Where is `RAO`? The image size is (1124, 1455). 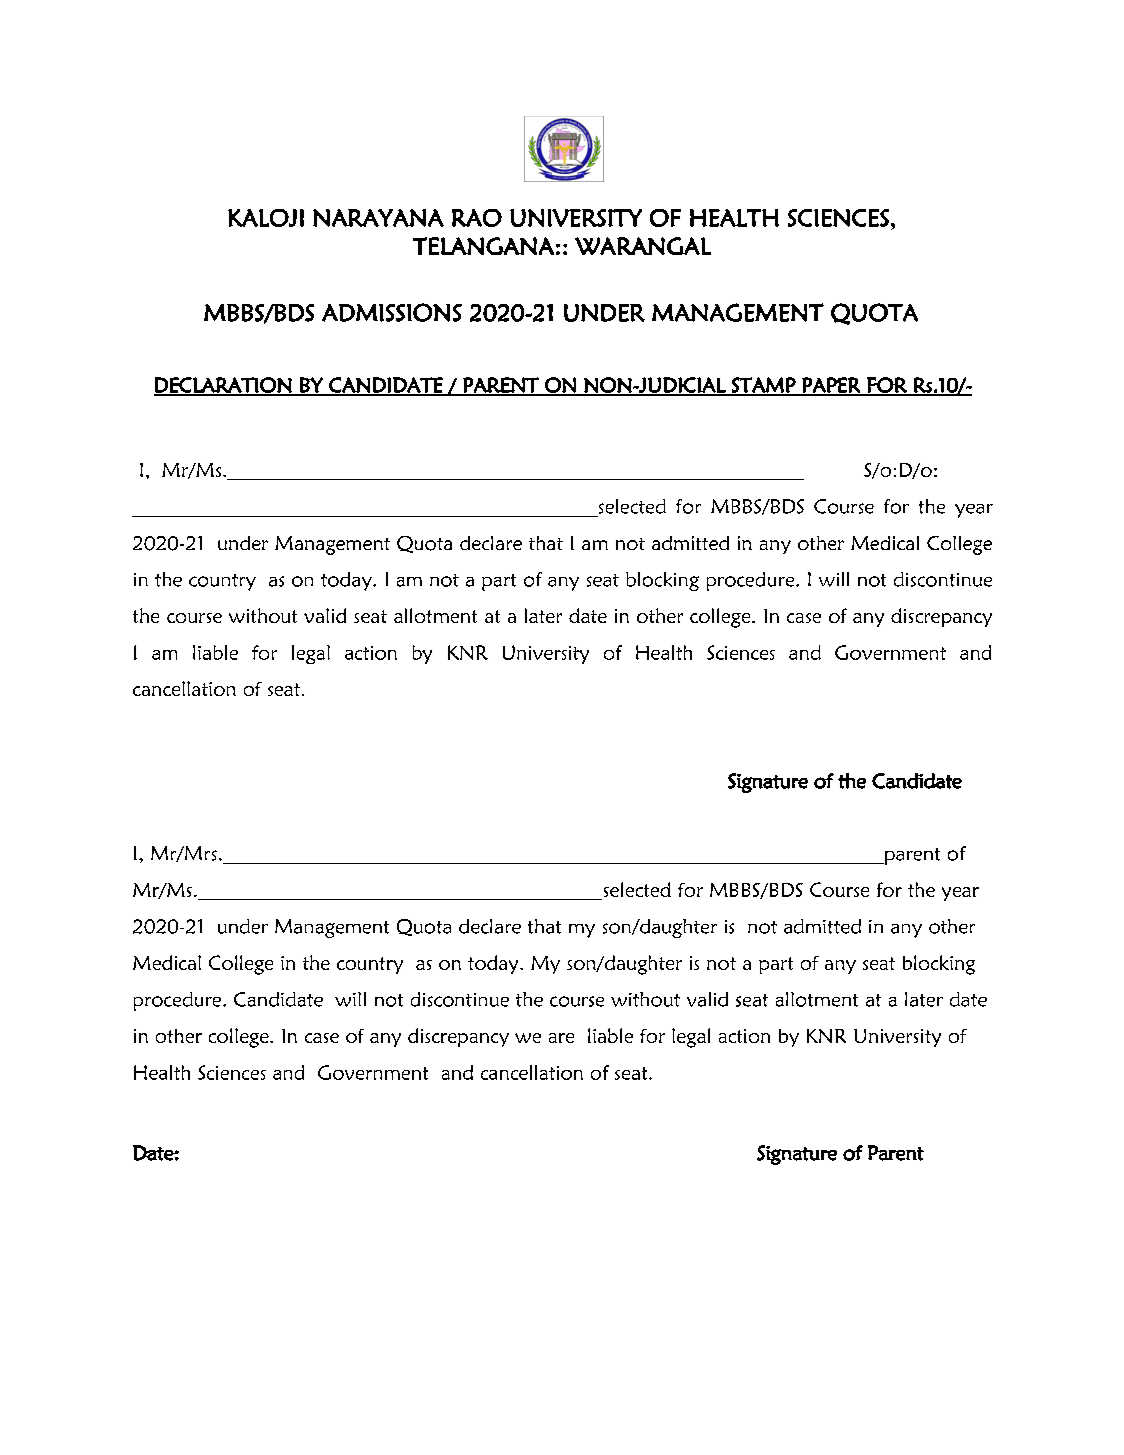
RAO is located at coordinates (477, 218).
